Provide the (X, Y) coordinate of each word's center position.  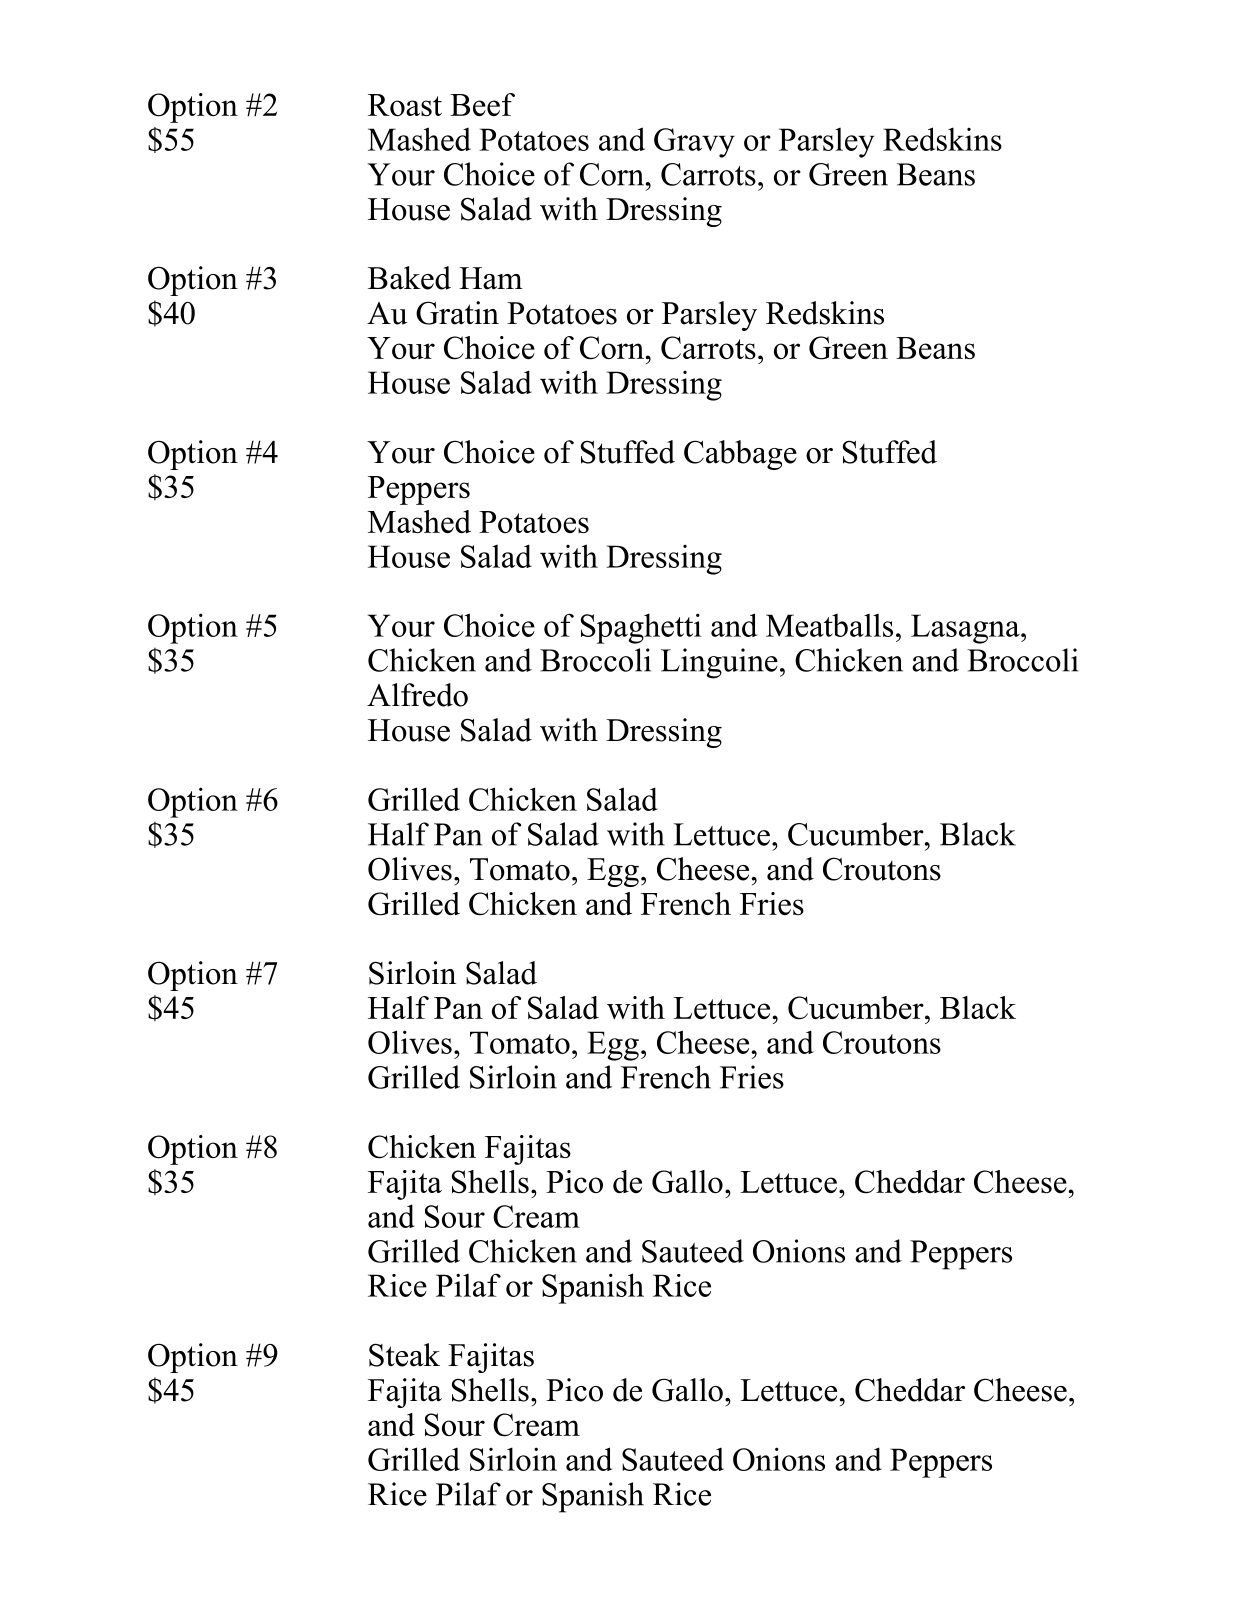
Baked (409, 278)
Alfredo (417, 695)
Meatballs (829, 625)
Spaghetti (641, 628)
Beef (482, 104)
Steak (404, 1355)
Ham (491, 278)
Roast (405, 105)
